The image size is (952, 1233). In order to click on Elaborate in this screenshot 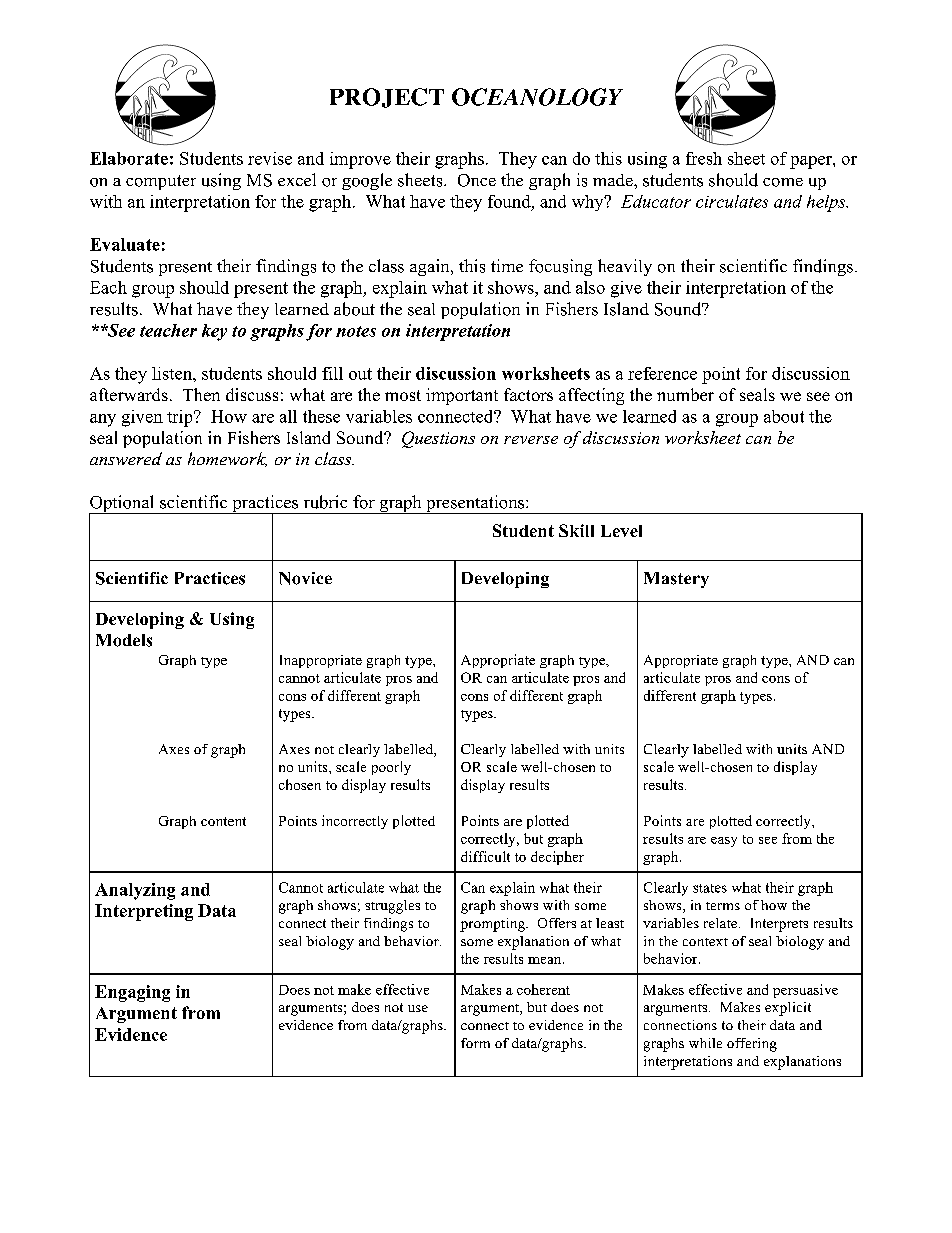, I will do `click(129, 158)`.
